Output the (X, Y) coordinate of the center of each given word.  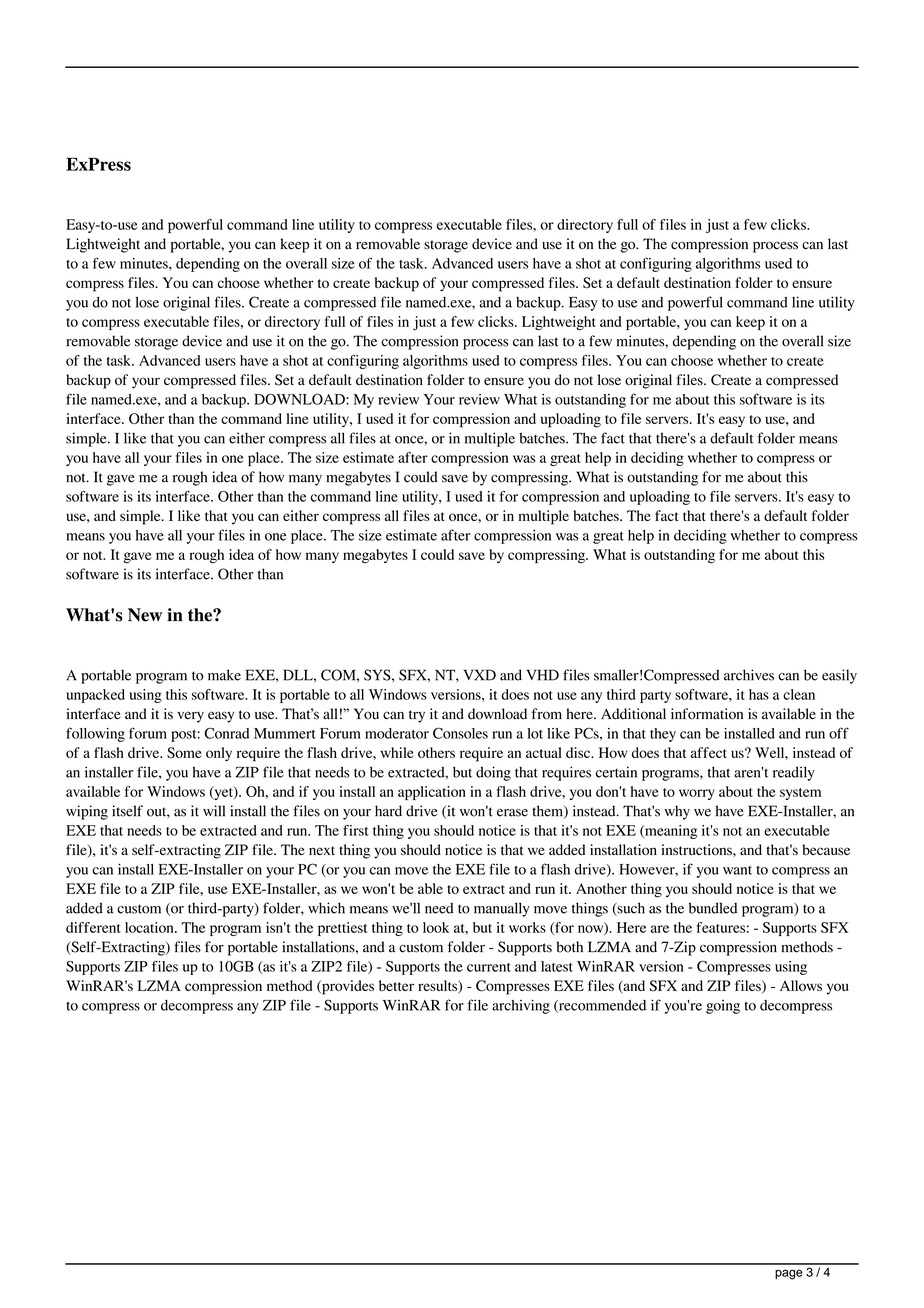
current (489, 967)
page (789, 1274)
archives (749, 675)
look (436, 927)
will (214, 810)
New (145, 615)
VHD (542, 675)
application (432, 793)
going (723, 1007)
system (800, 794)
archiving (521, 1006)
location (150, 927)
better (396, 985)
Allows (801, 985)
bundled (713, 908)
